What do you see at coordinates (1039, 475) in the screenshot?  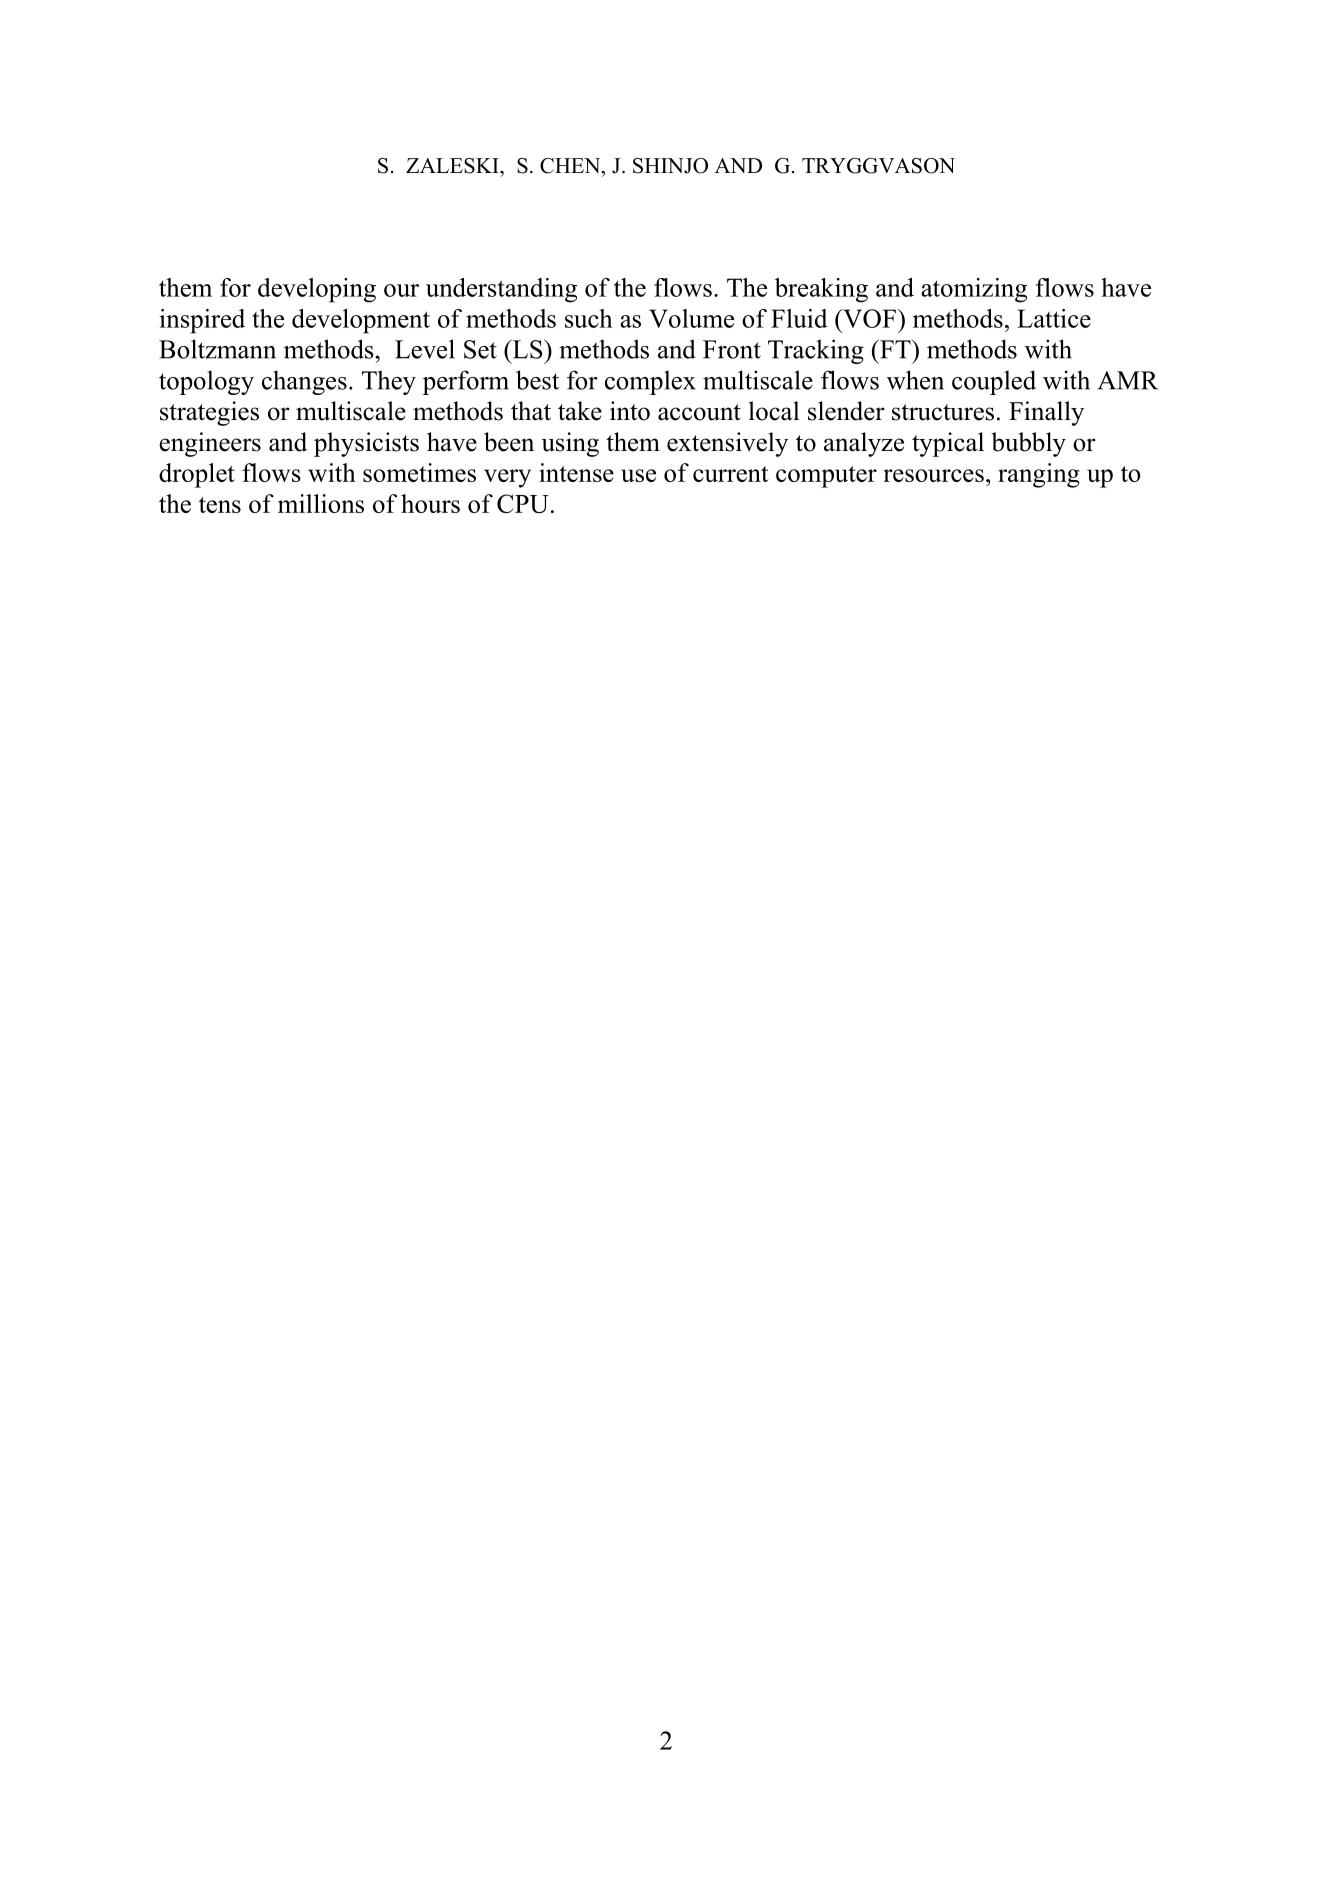 I see `ranging` at bounding box center [1039, 475].
